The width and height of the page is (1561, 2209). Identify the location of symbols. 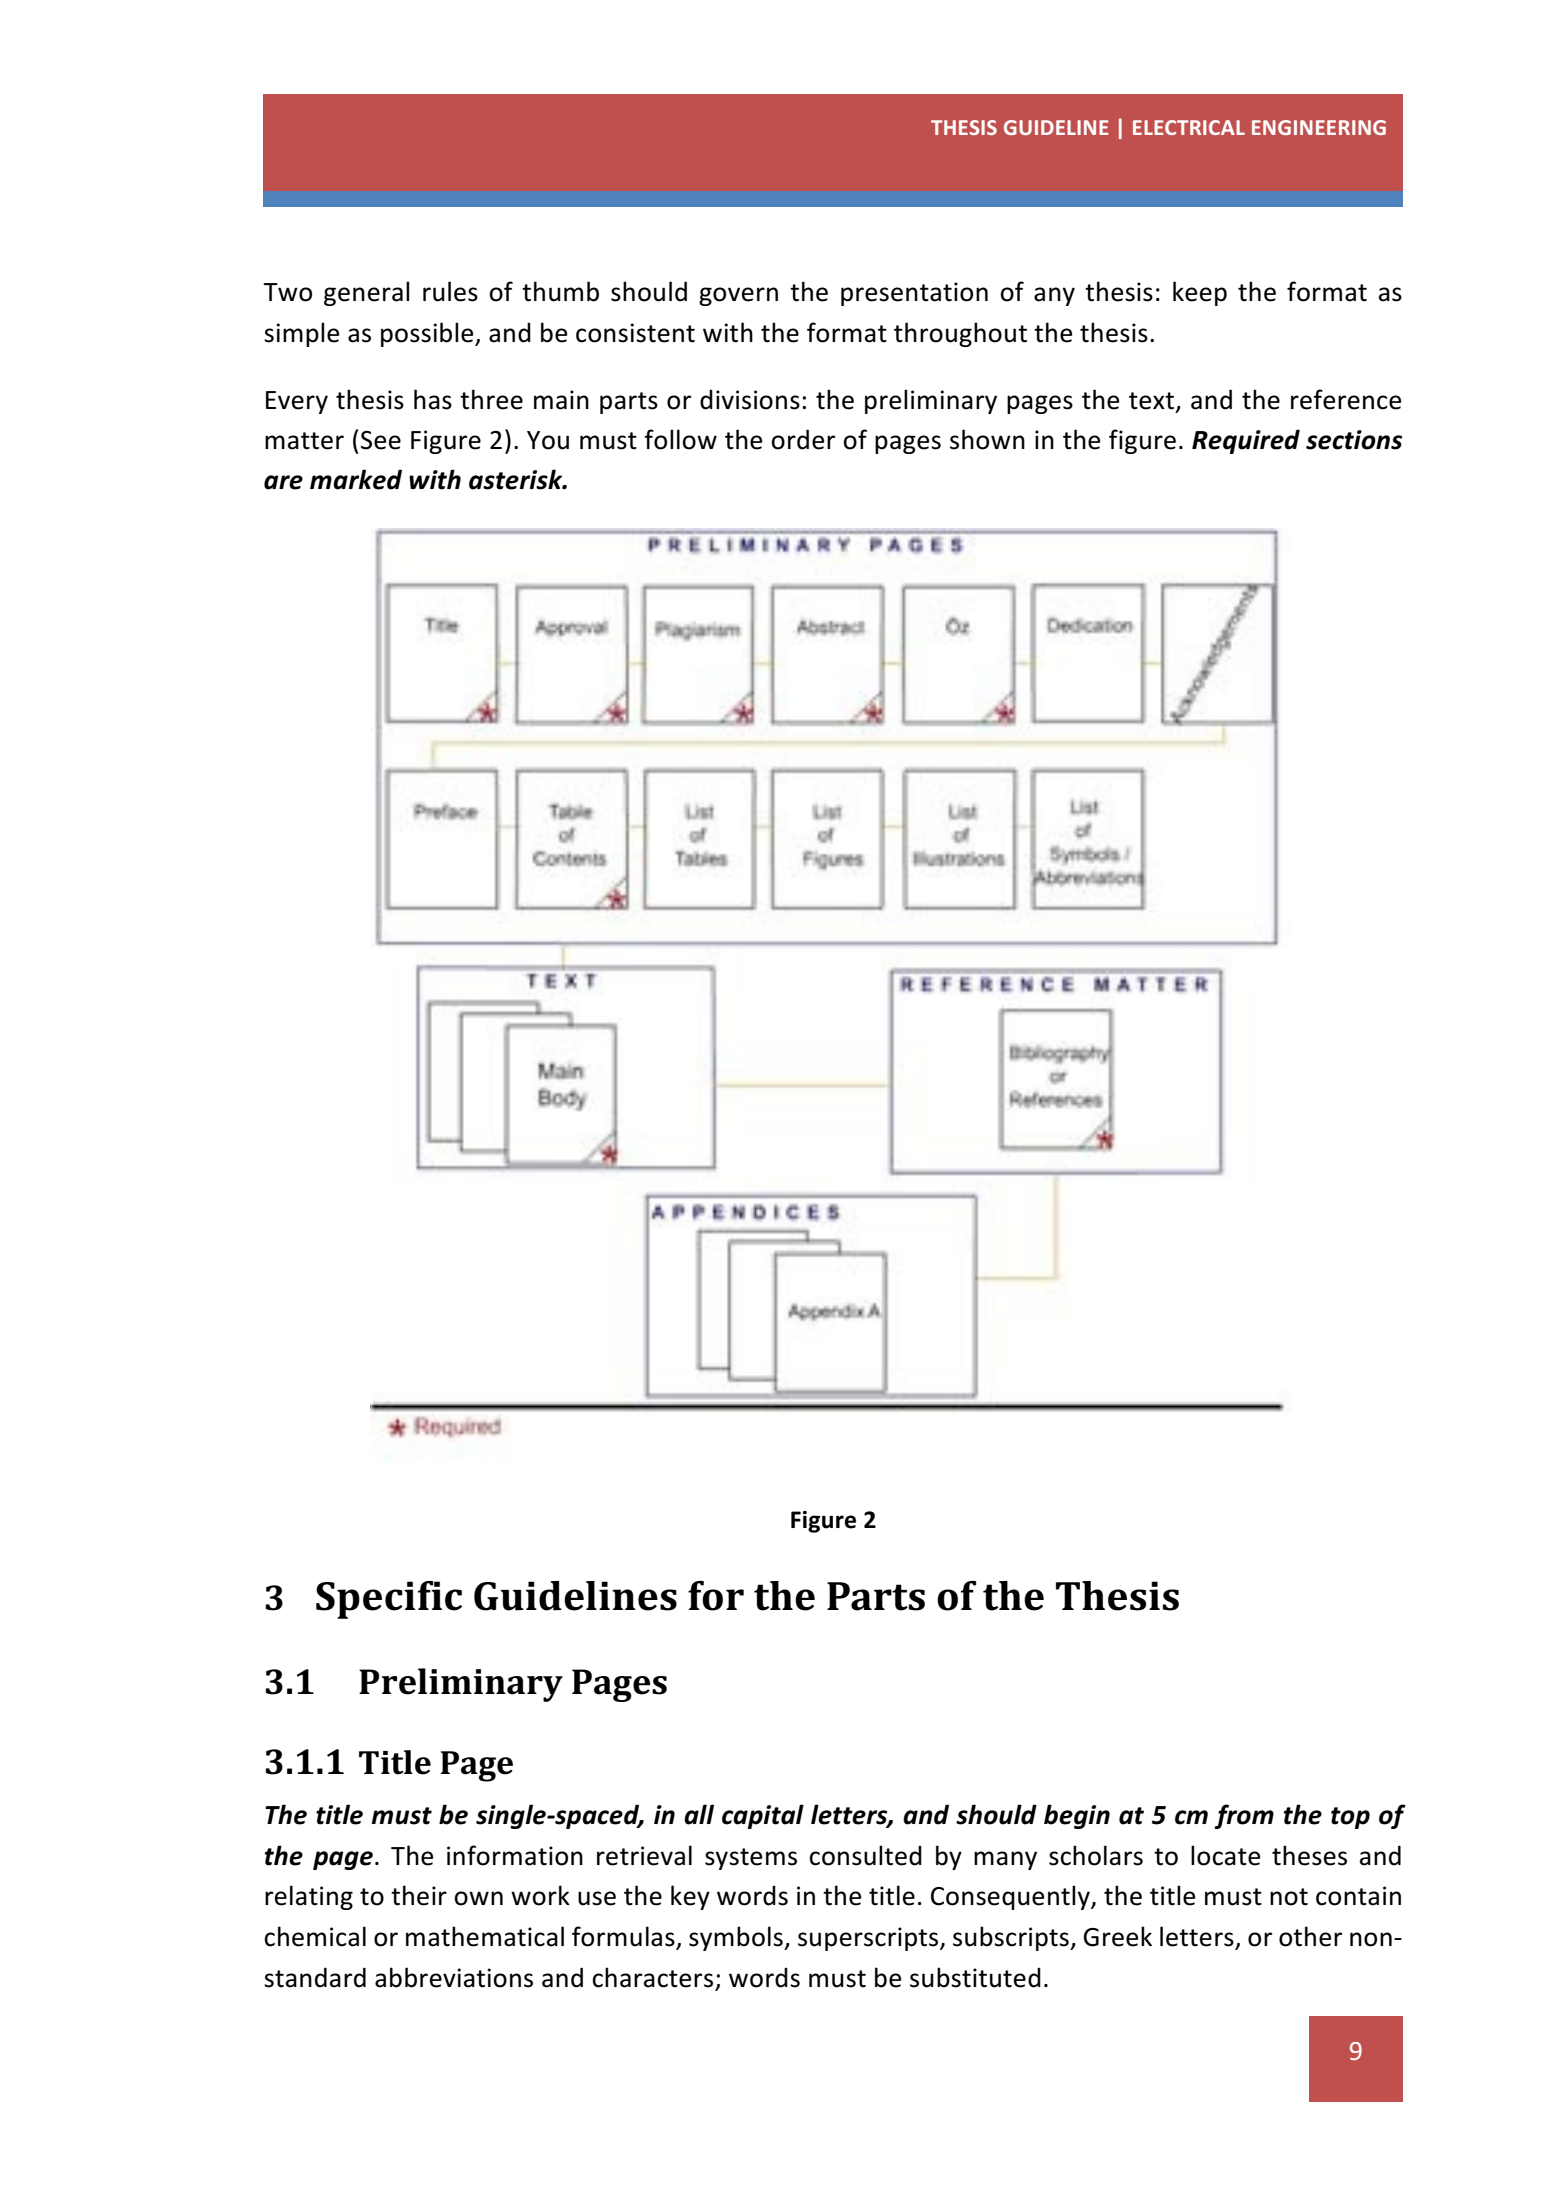
(737, 1938).
